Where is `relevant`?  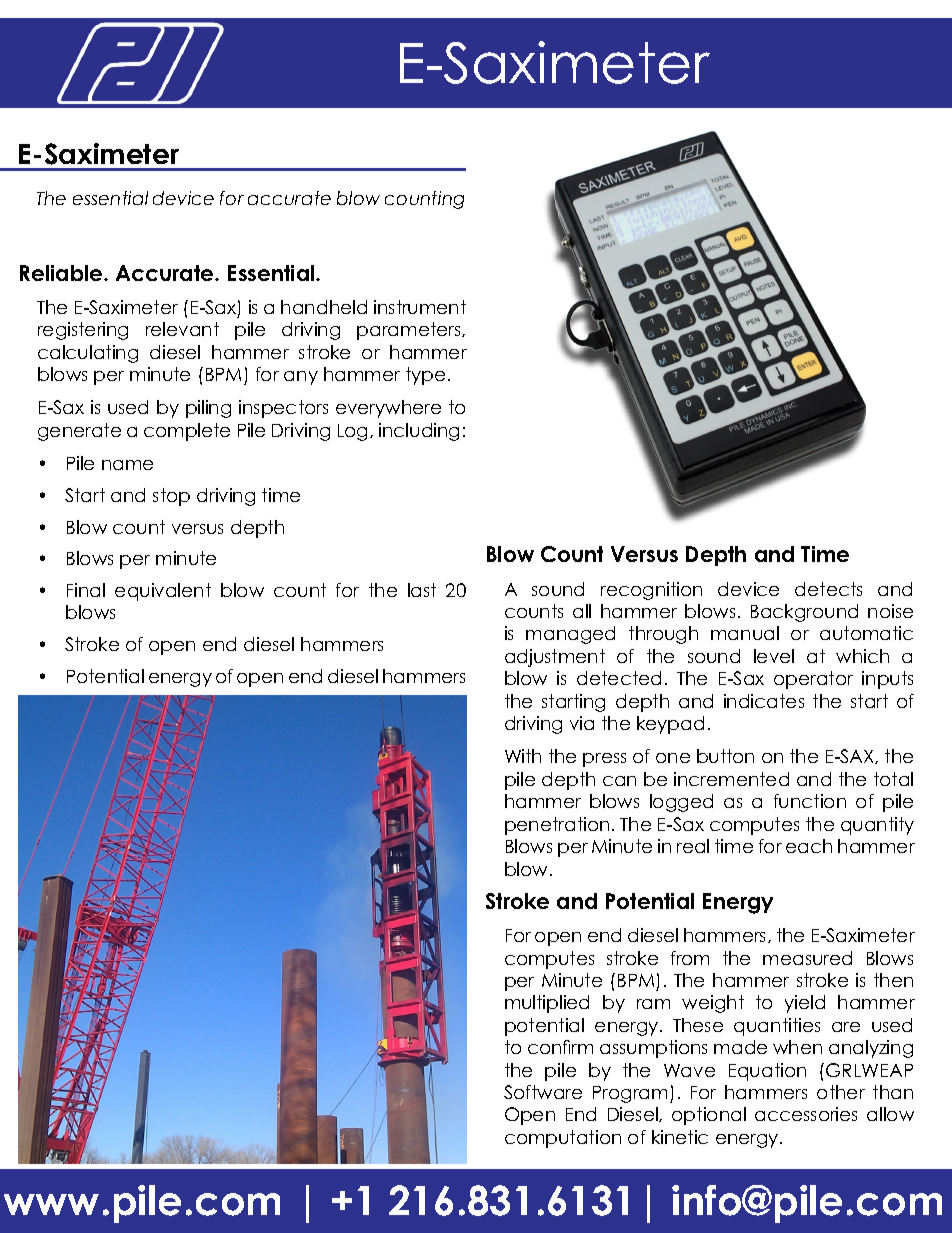
relevant is located at coordinates (182, 329).
